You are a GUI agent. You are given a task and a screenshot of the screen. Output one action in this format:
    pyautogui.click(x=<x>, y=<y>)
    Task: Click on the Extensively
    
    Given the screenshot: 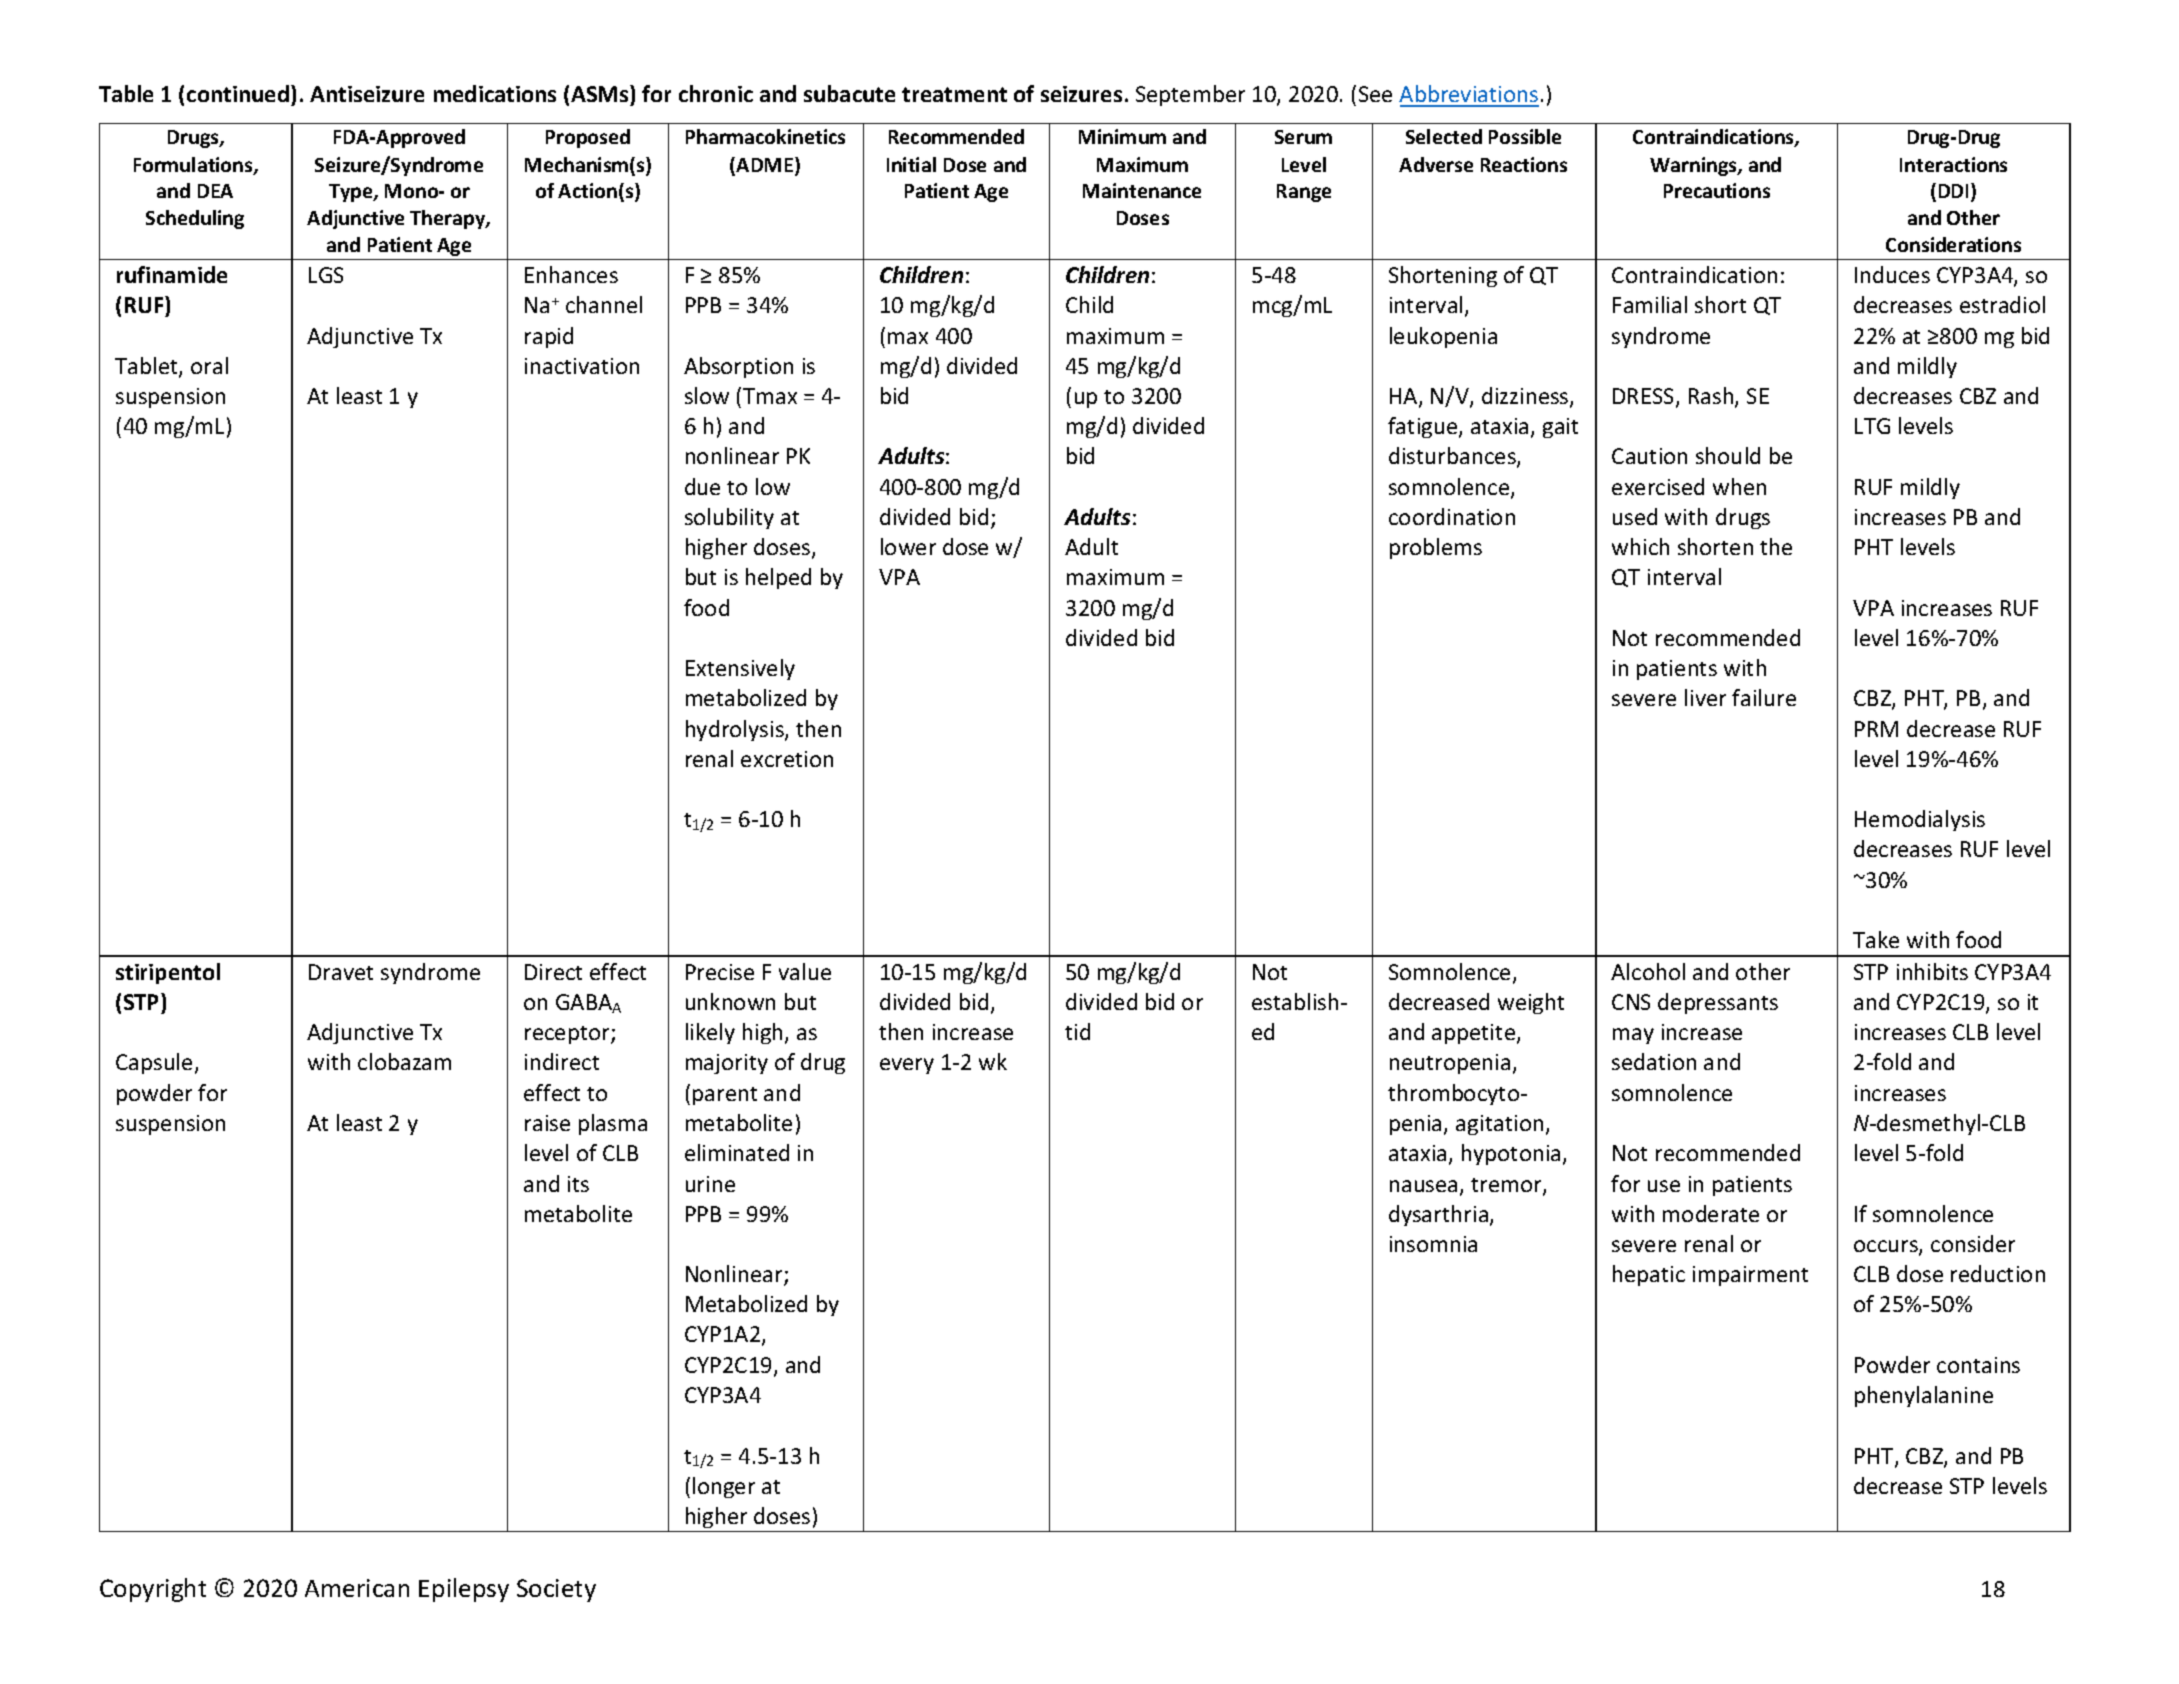 What is the action you would take?
    pyautogui.click(x=740, y=669)
